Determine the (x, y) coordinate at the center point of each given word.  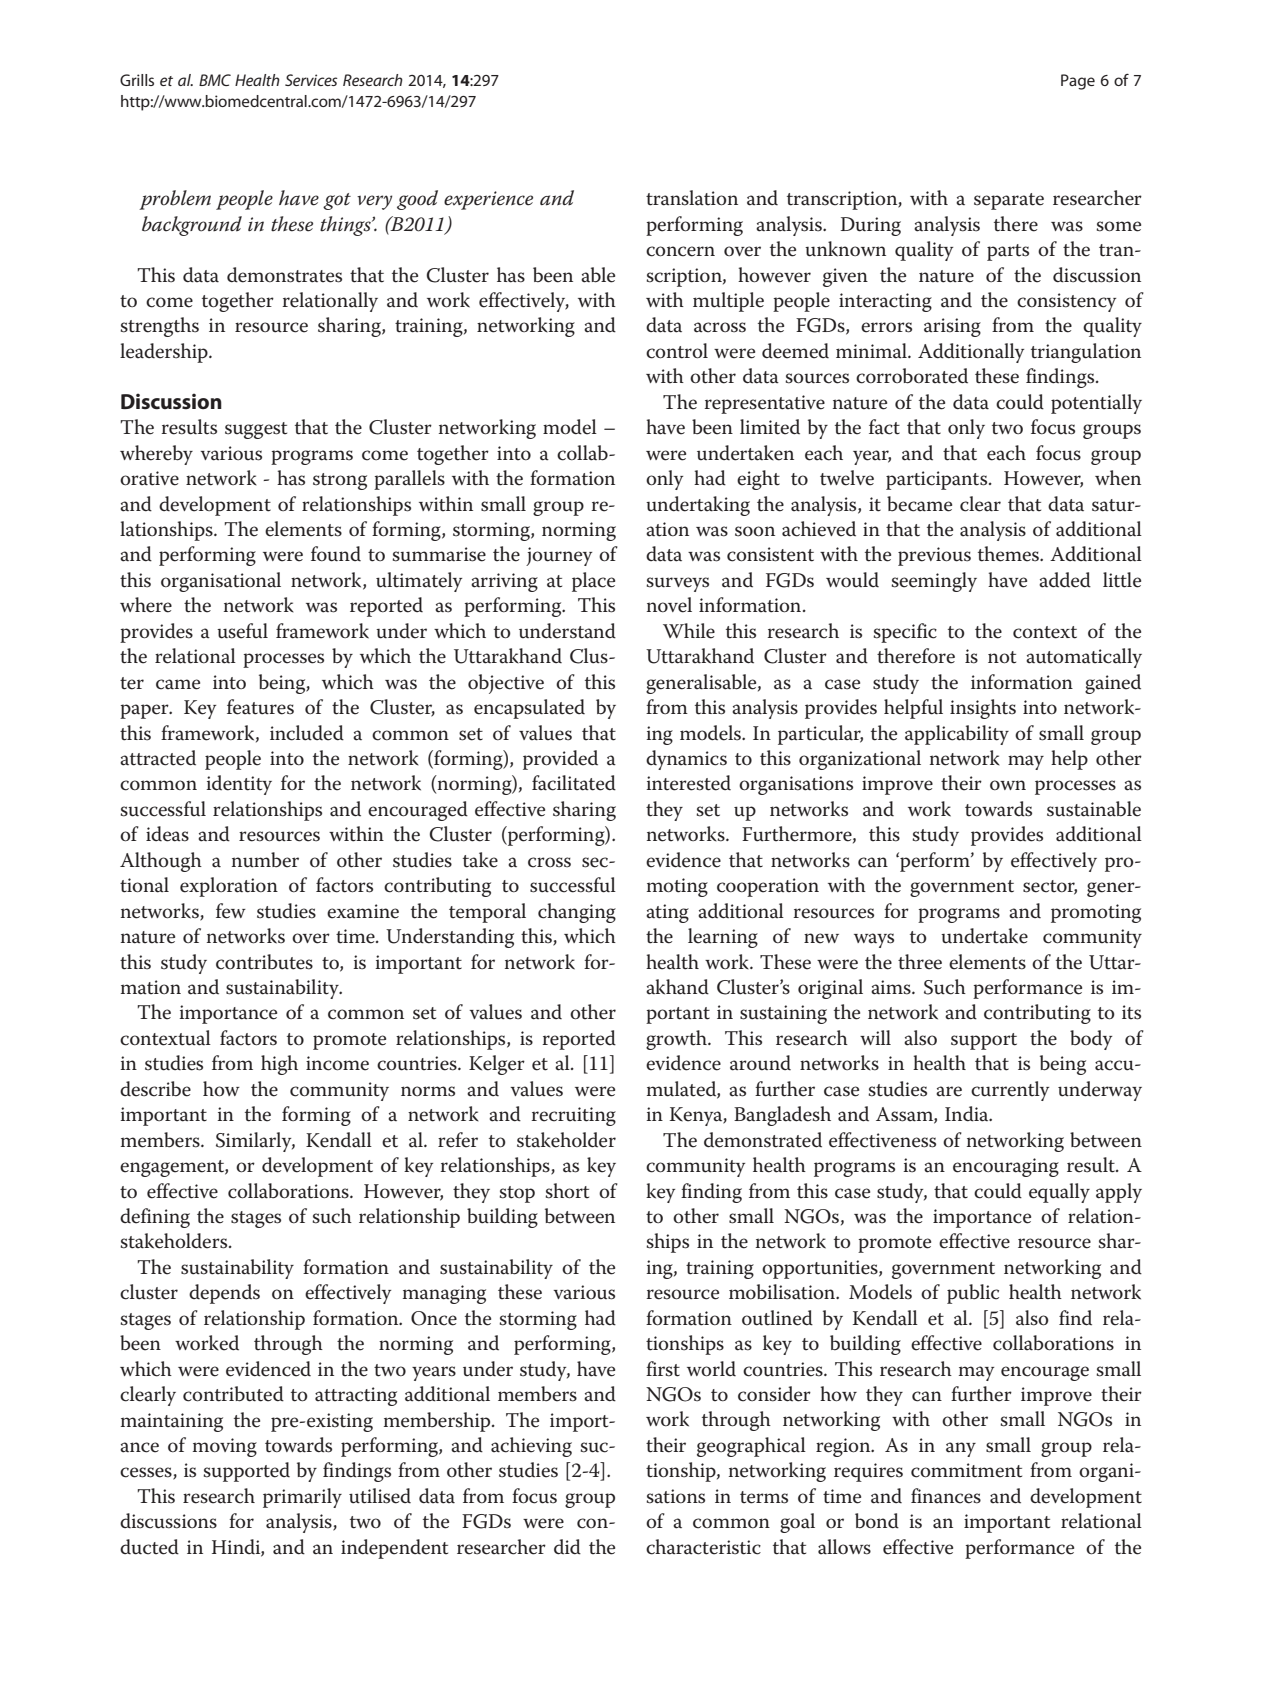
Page (1078, 82)
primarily (302, 1498)
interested (688, 783)
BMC (215, 80)
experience (488, 200)
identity (239, 785)
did (567, 1547)
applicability (957, 735)
